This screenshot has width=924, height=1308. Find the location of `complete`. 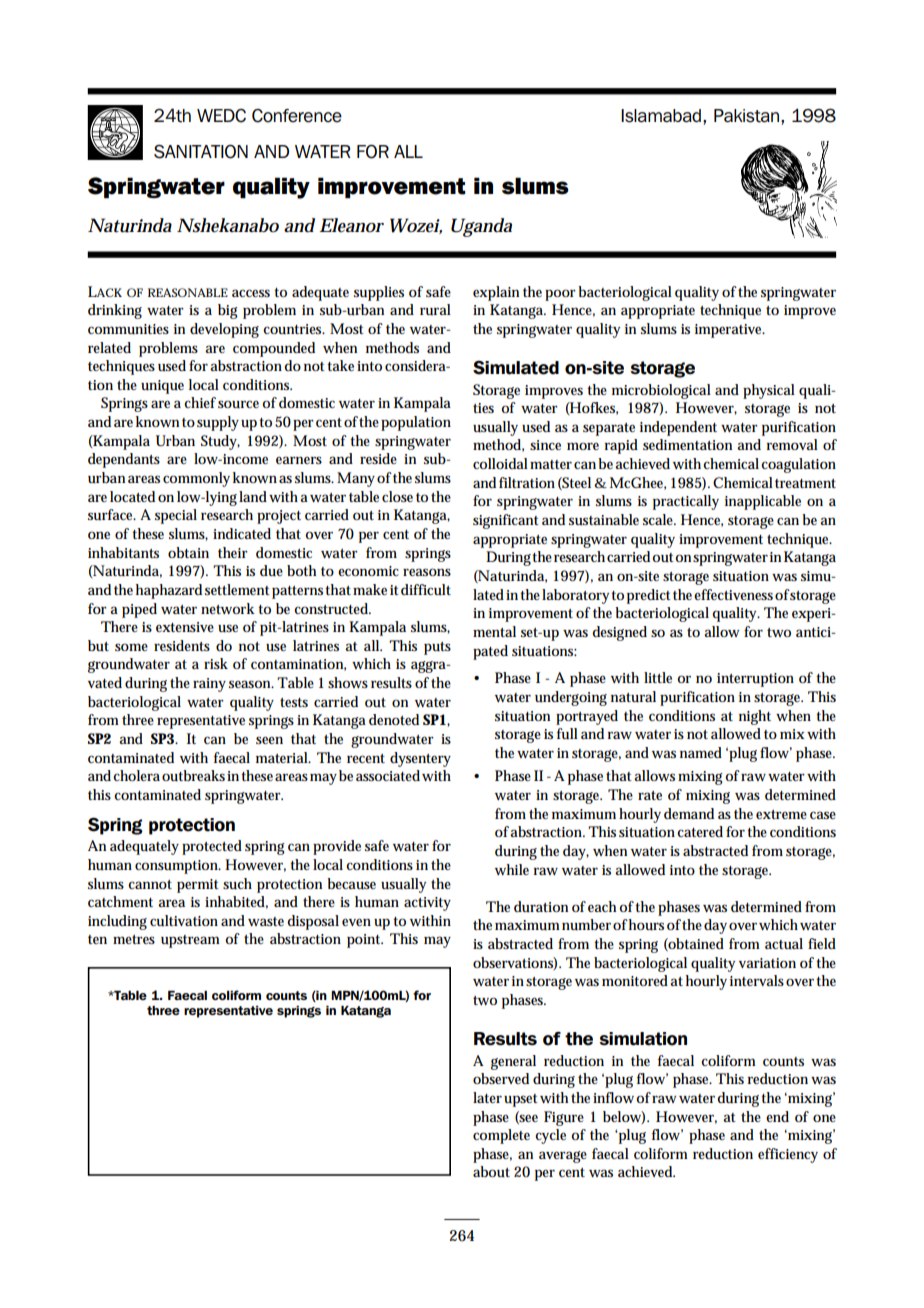

complete is located at coordinates (501, 1136).
